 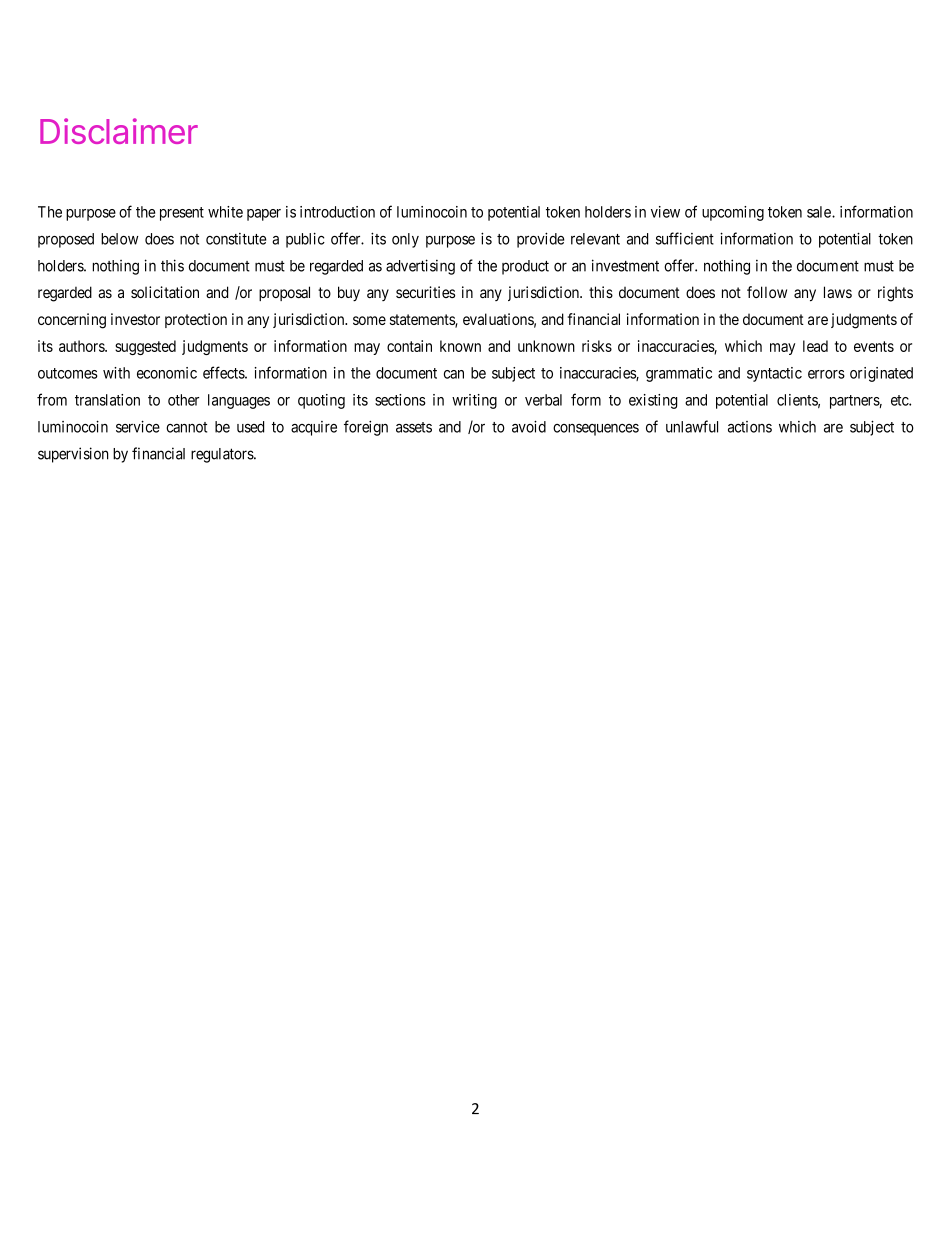 What do you see at coordinates (815, 346) in the screenshot?
I see `lead` at bounding box center [815, 346].
